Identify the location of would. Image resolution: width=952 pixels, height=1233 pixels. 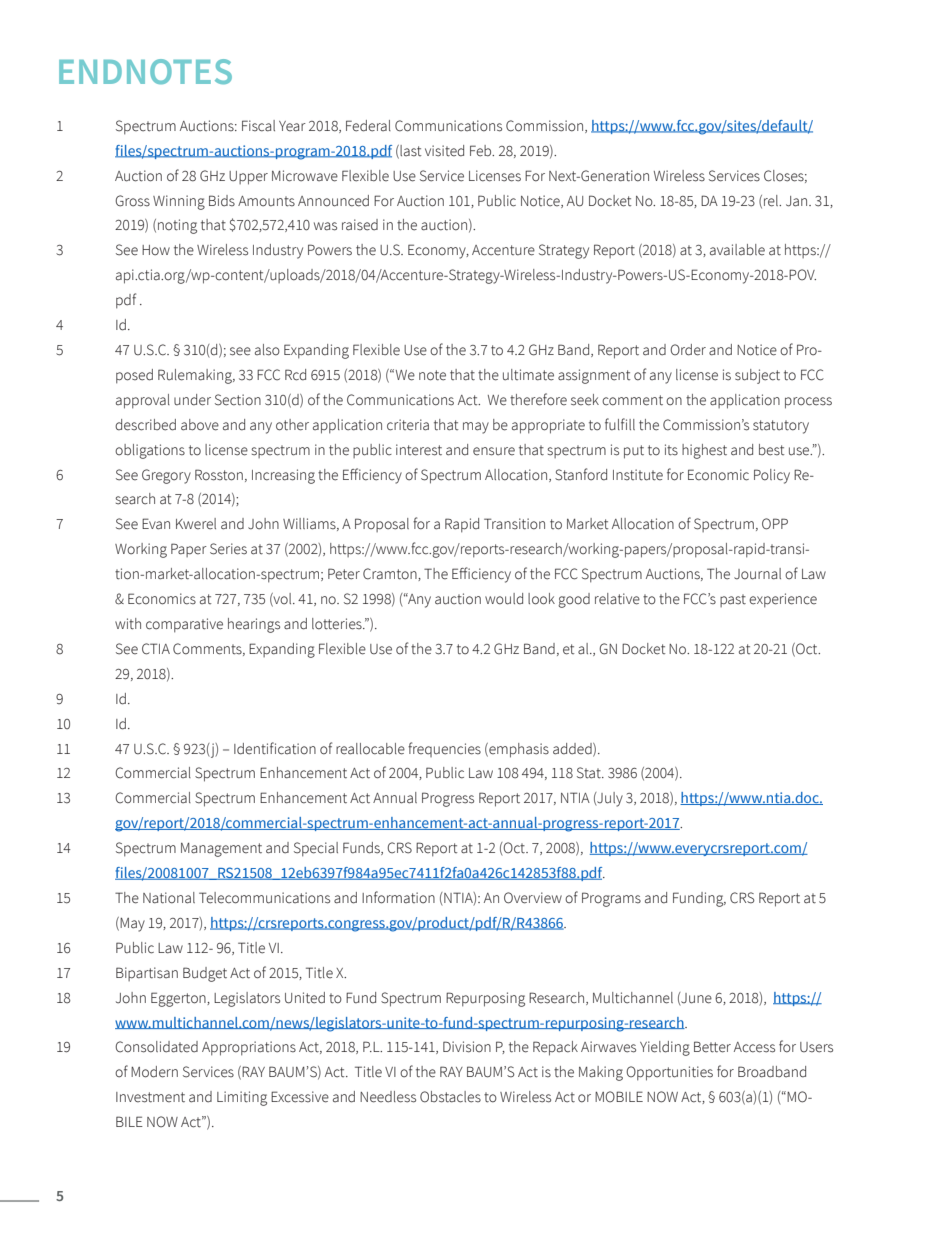
(504, 599).
